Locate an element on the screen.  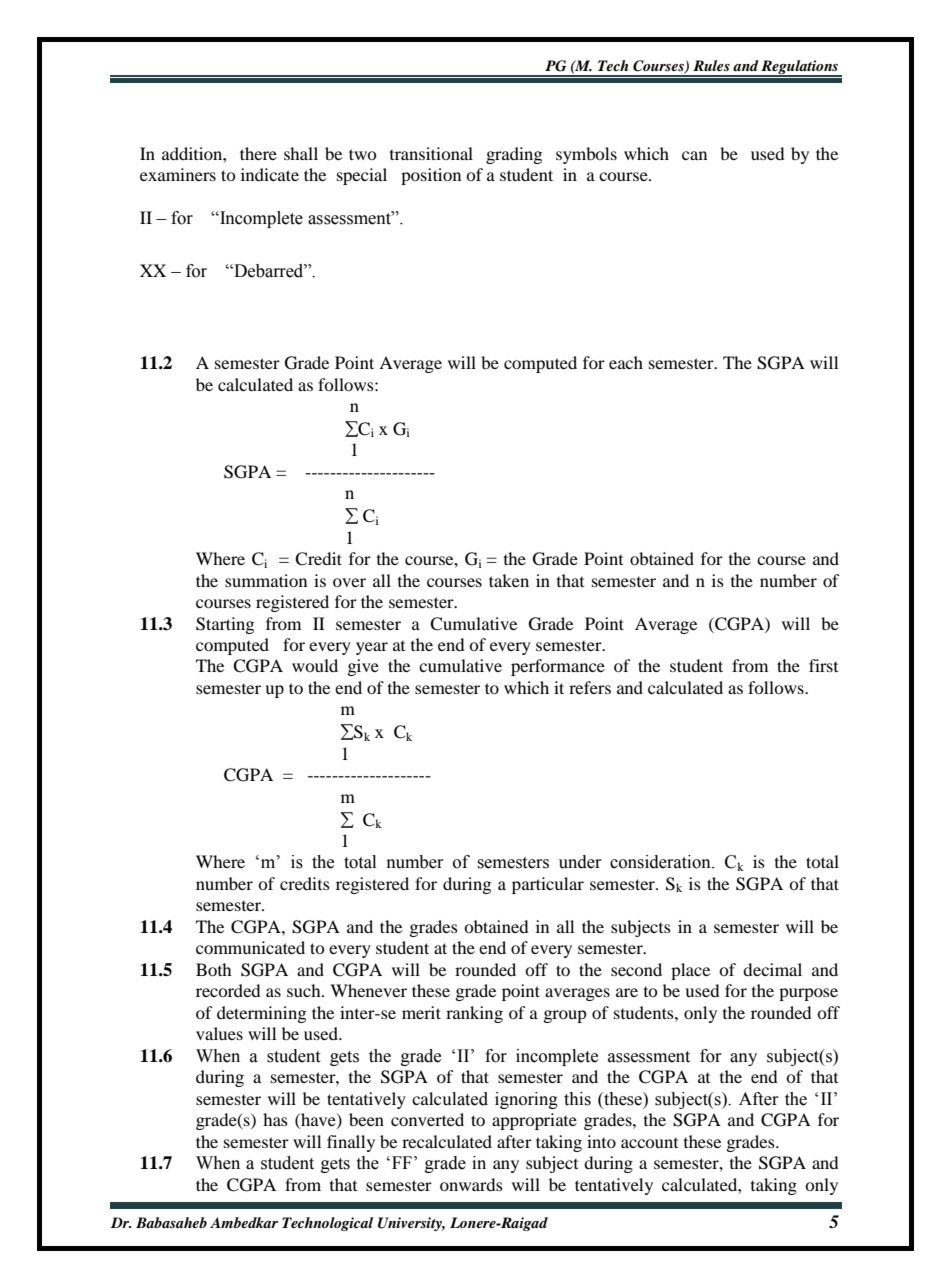
onwards is located at coordinates (471, 1184).
